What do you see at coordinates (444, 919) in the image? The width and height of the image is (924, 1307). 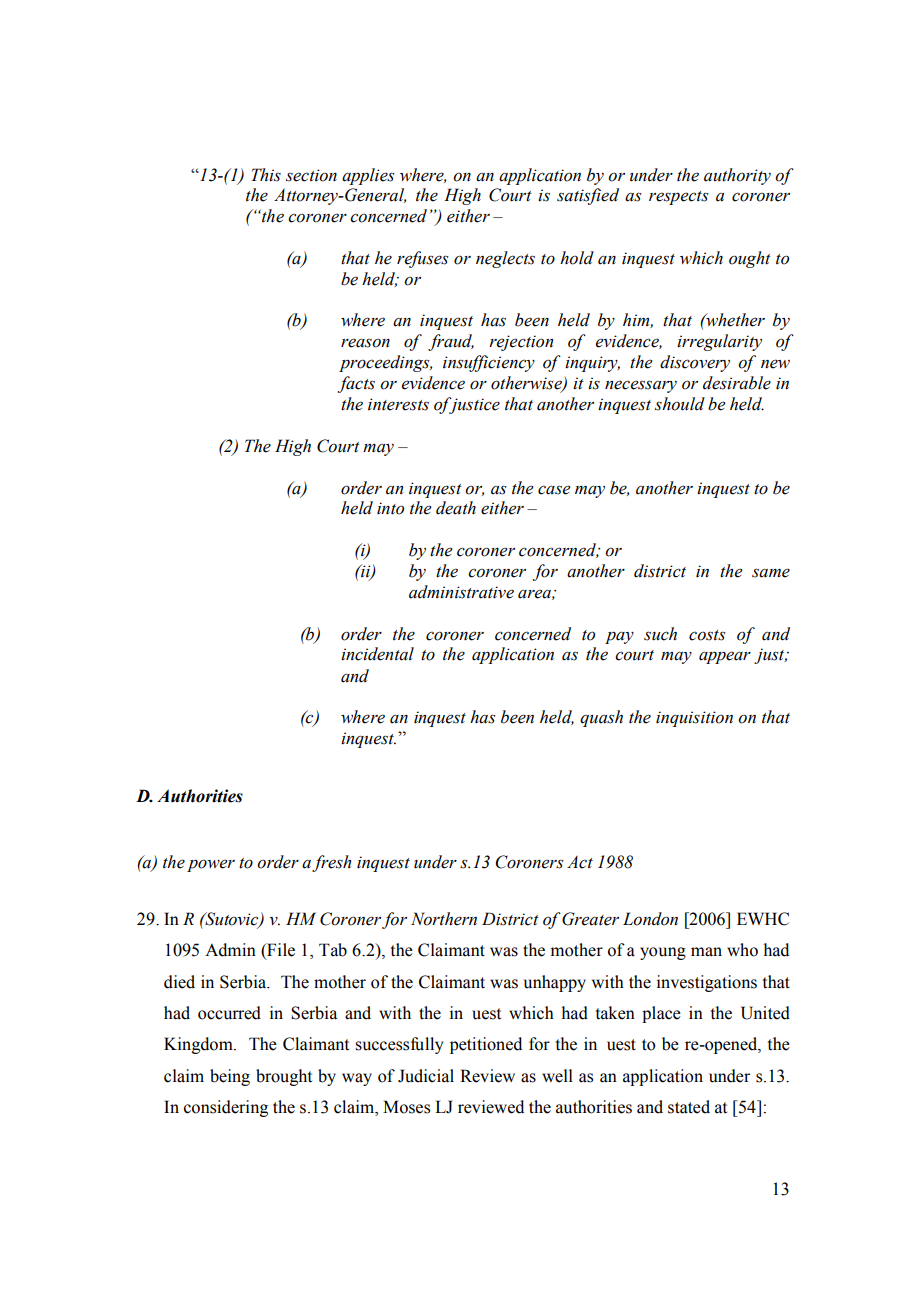 I see `Northern` at bounding box center [444, 919].
